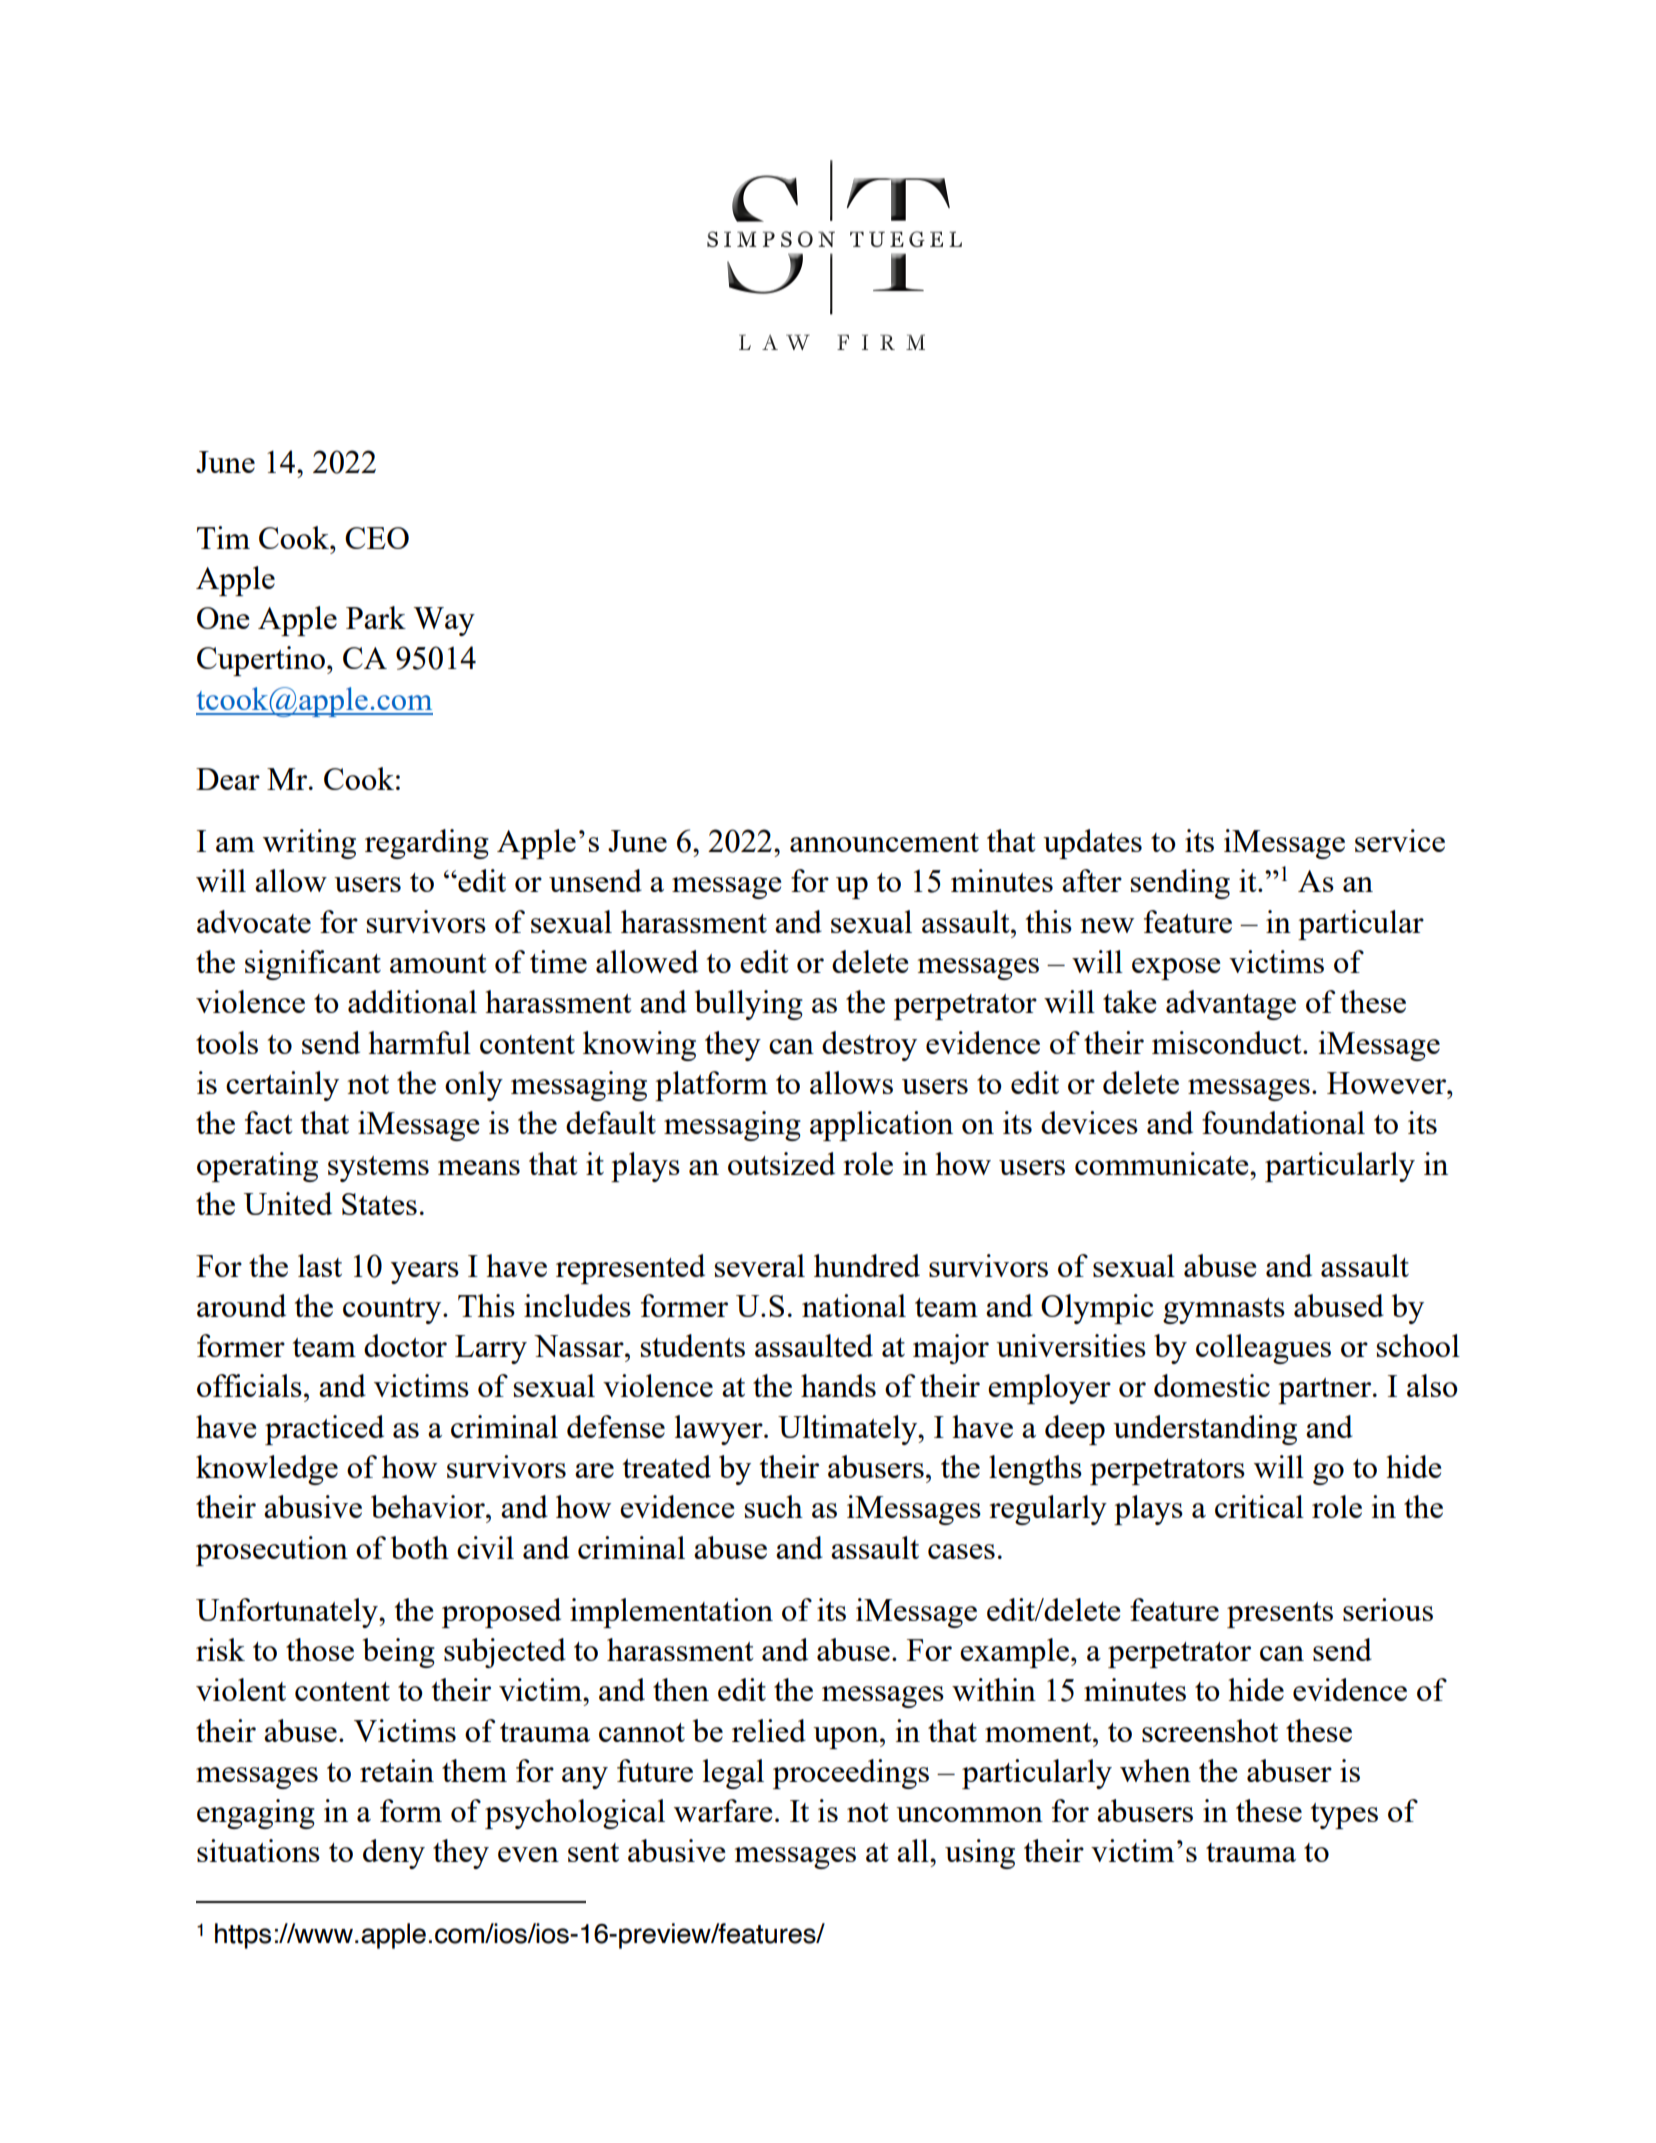 This screenshot has height=2143, width=1656. What do you see at coordinates (781, 1163) in the screenshot?
I see `outsized` at bounding box center [781, 1163].
